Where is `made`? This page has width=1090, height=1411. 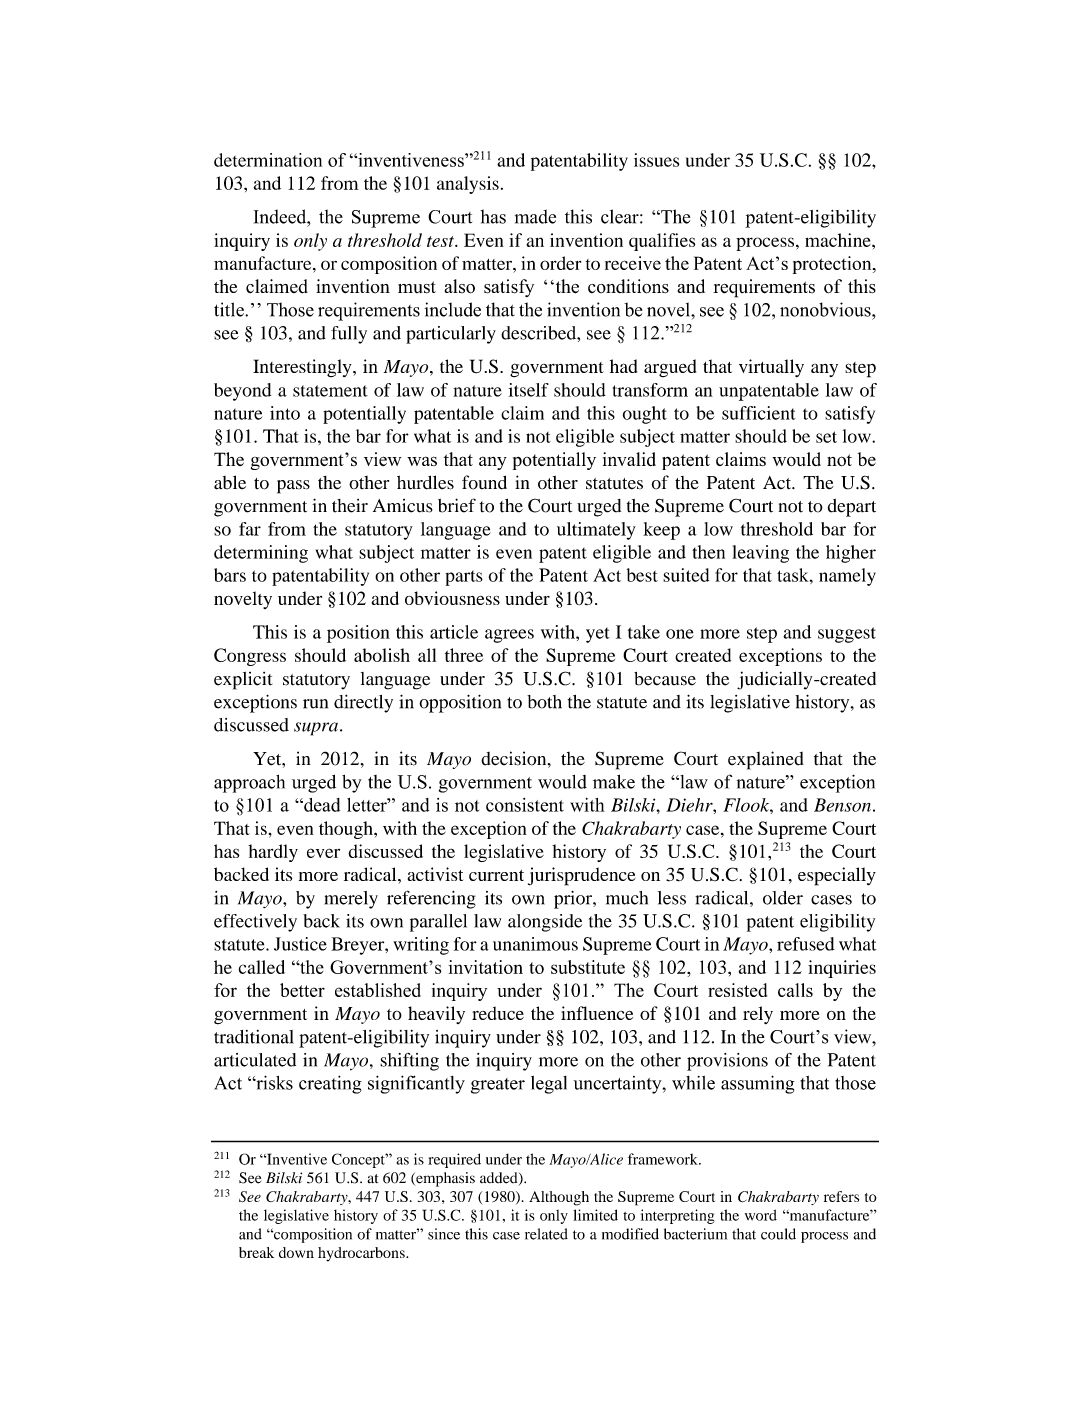 made is located at coordinates (535, 216).
